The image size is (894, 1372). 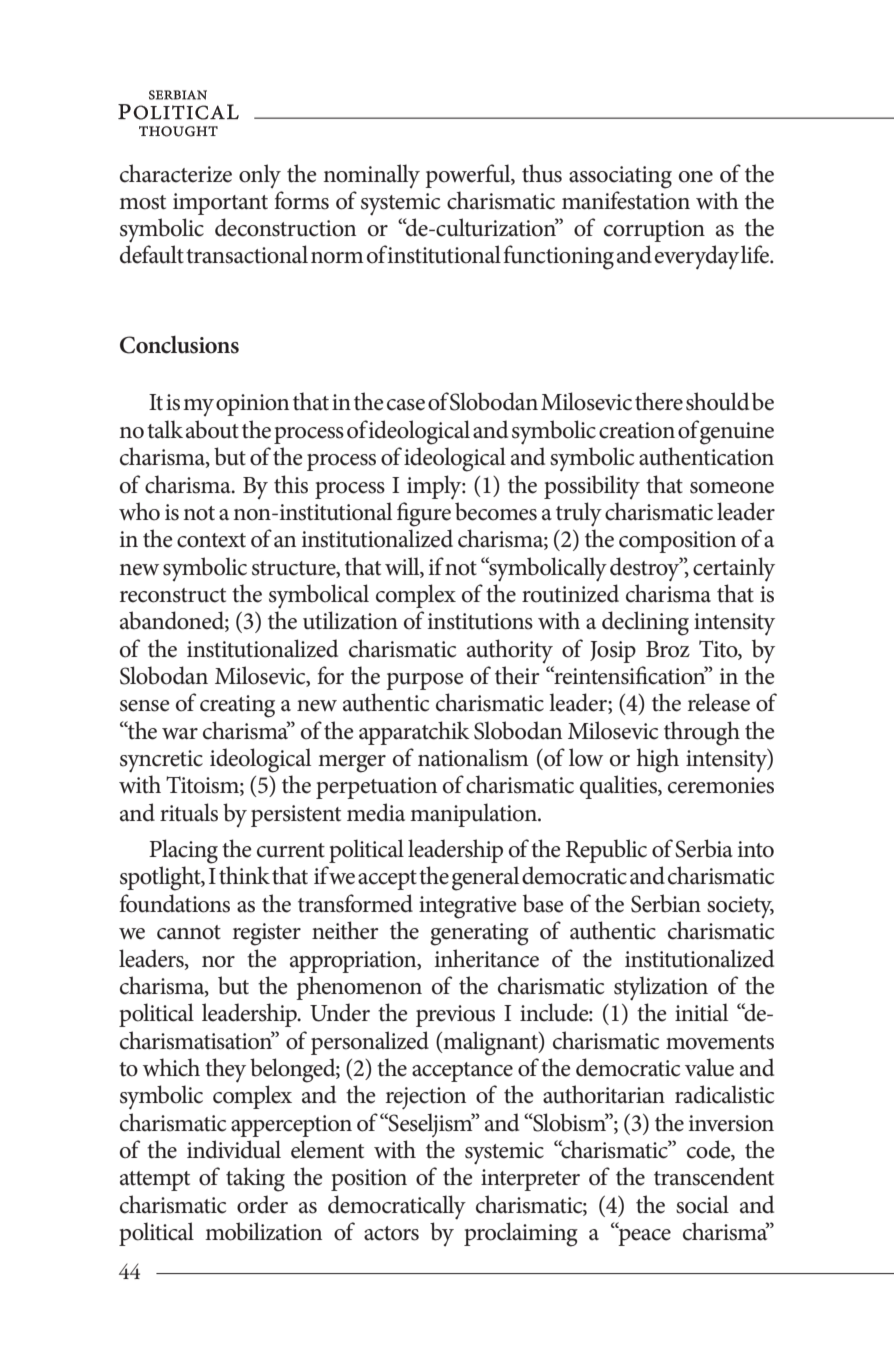 What do you see at coordinates (719, 702) in the image?
I see `release` at bounding box center [719, 702].
